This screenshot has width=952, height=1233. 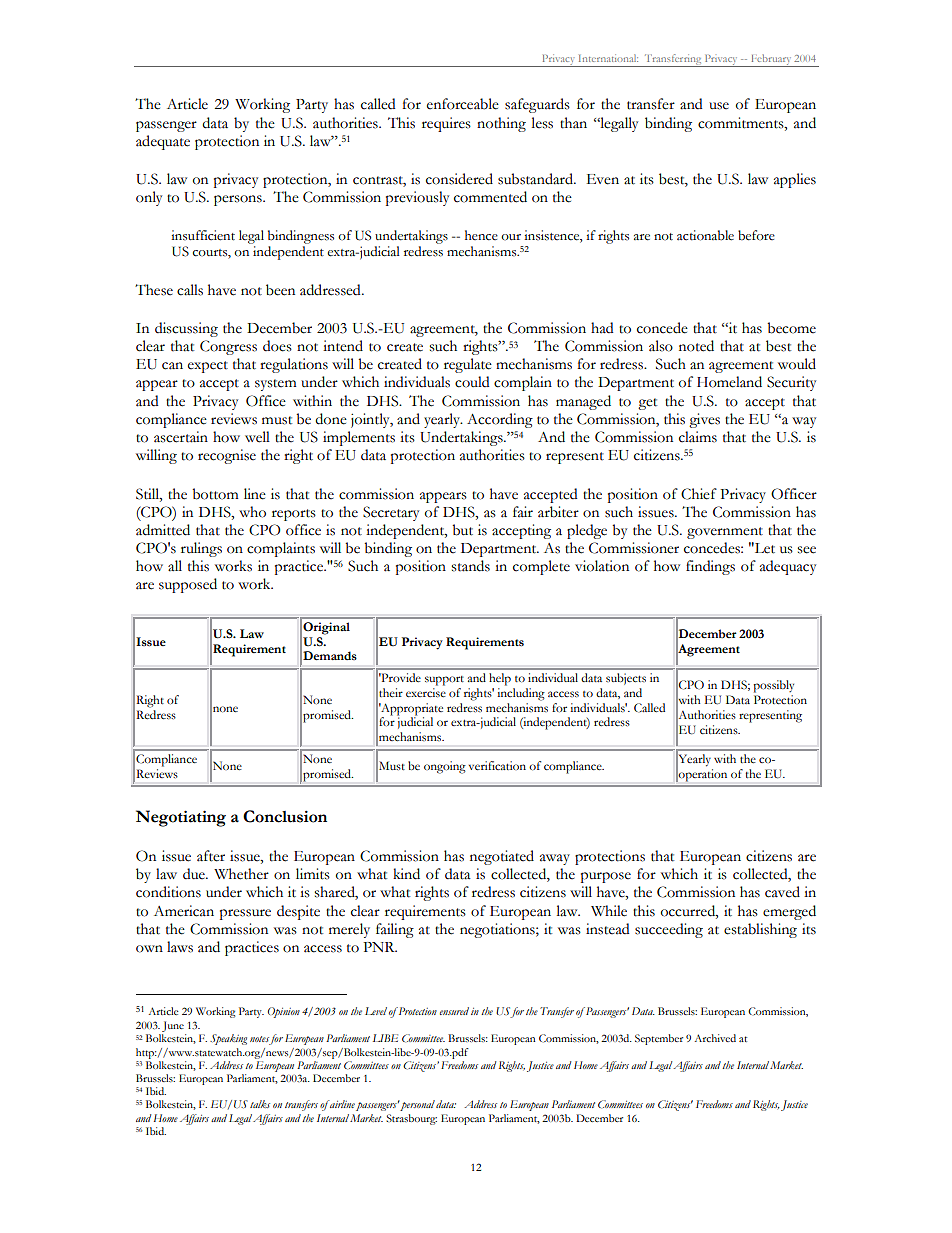 I want to click on verification, so click(x=497, y=766).
